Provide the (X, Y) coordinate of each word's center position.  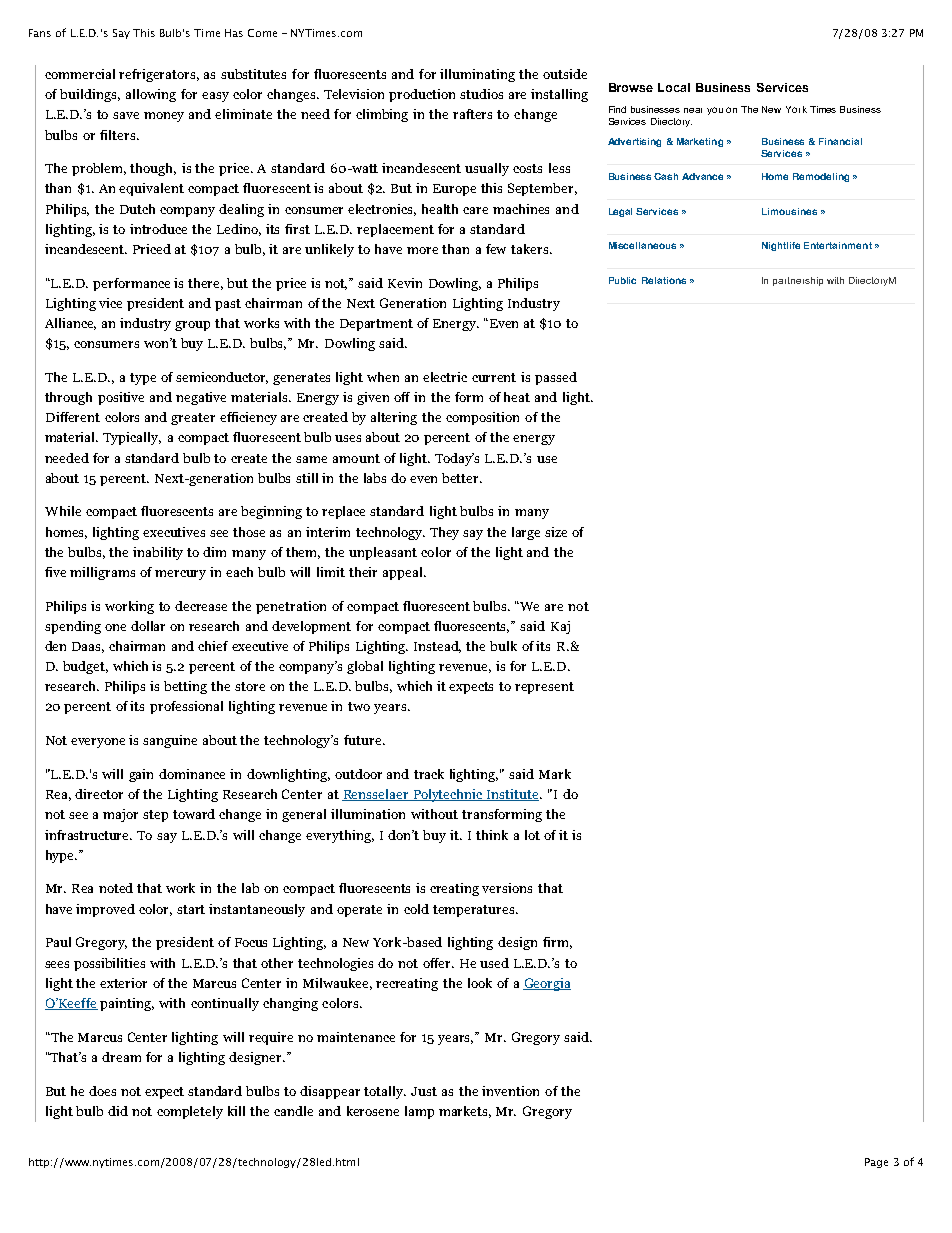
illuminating (477, 75)
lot (532, 835)
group (192, 326)
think (492, 835)
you (715, 111)
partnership (798, 281)
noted (116, 888)
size (556, 532)
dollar (148, 626)
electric (445, 377)
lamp (419, 1112)
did (118, 1111)
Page (876, 1163)
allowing (151, 95)
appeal (404, 573)
